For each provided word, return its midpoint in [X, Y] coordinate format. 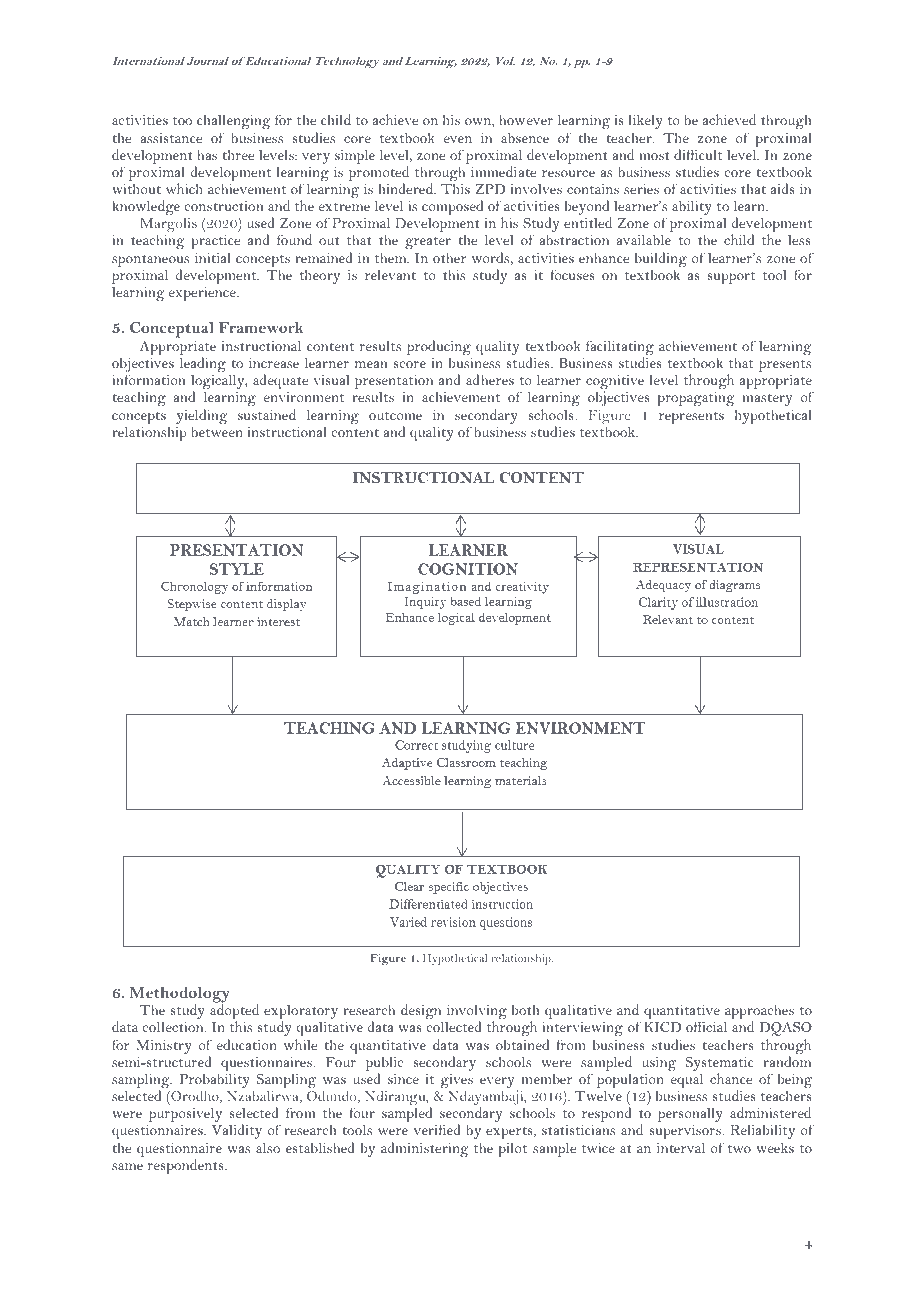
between [217, 431]
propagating [696, 399]
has [207, 154]
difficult [698, 154]
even [458, 139]
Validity [237, 1131]
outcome [395, 416]
